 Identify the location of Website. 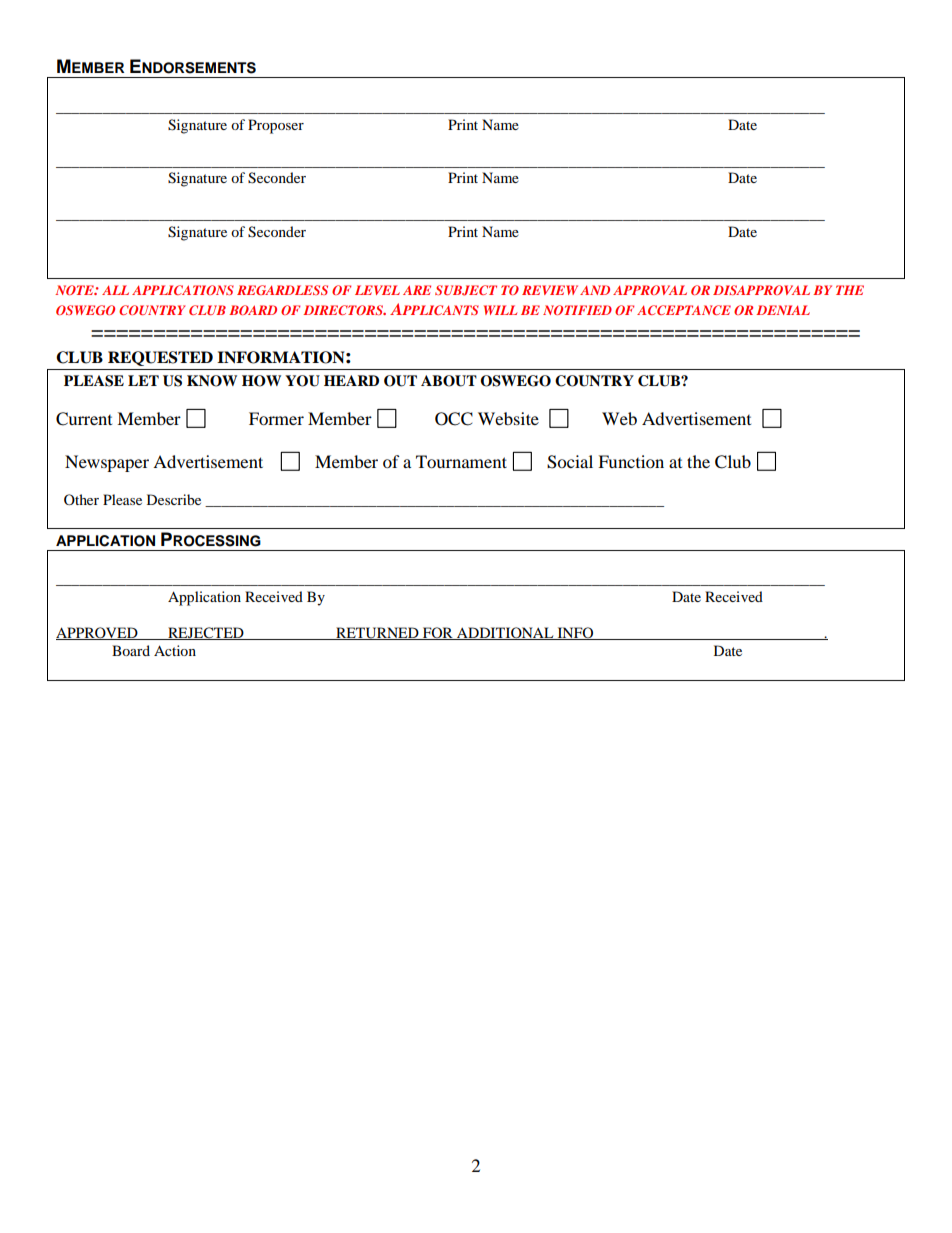
(508, 418).
